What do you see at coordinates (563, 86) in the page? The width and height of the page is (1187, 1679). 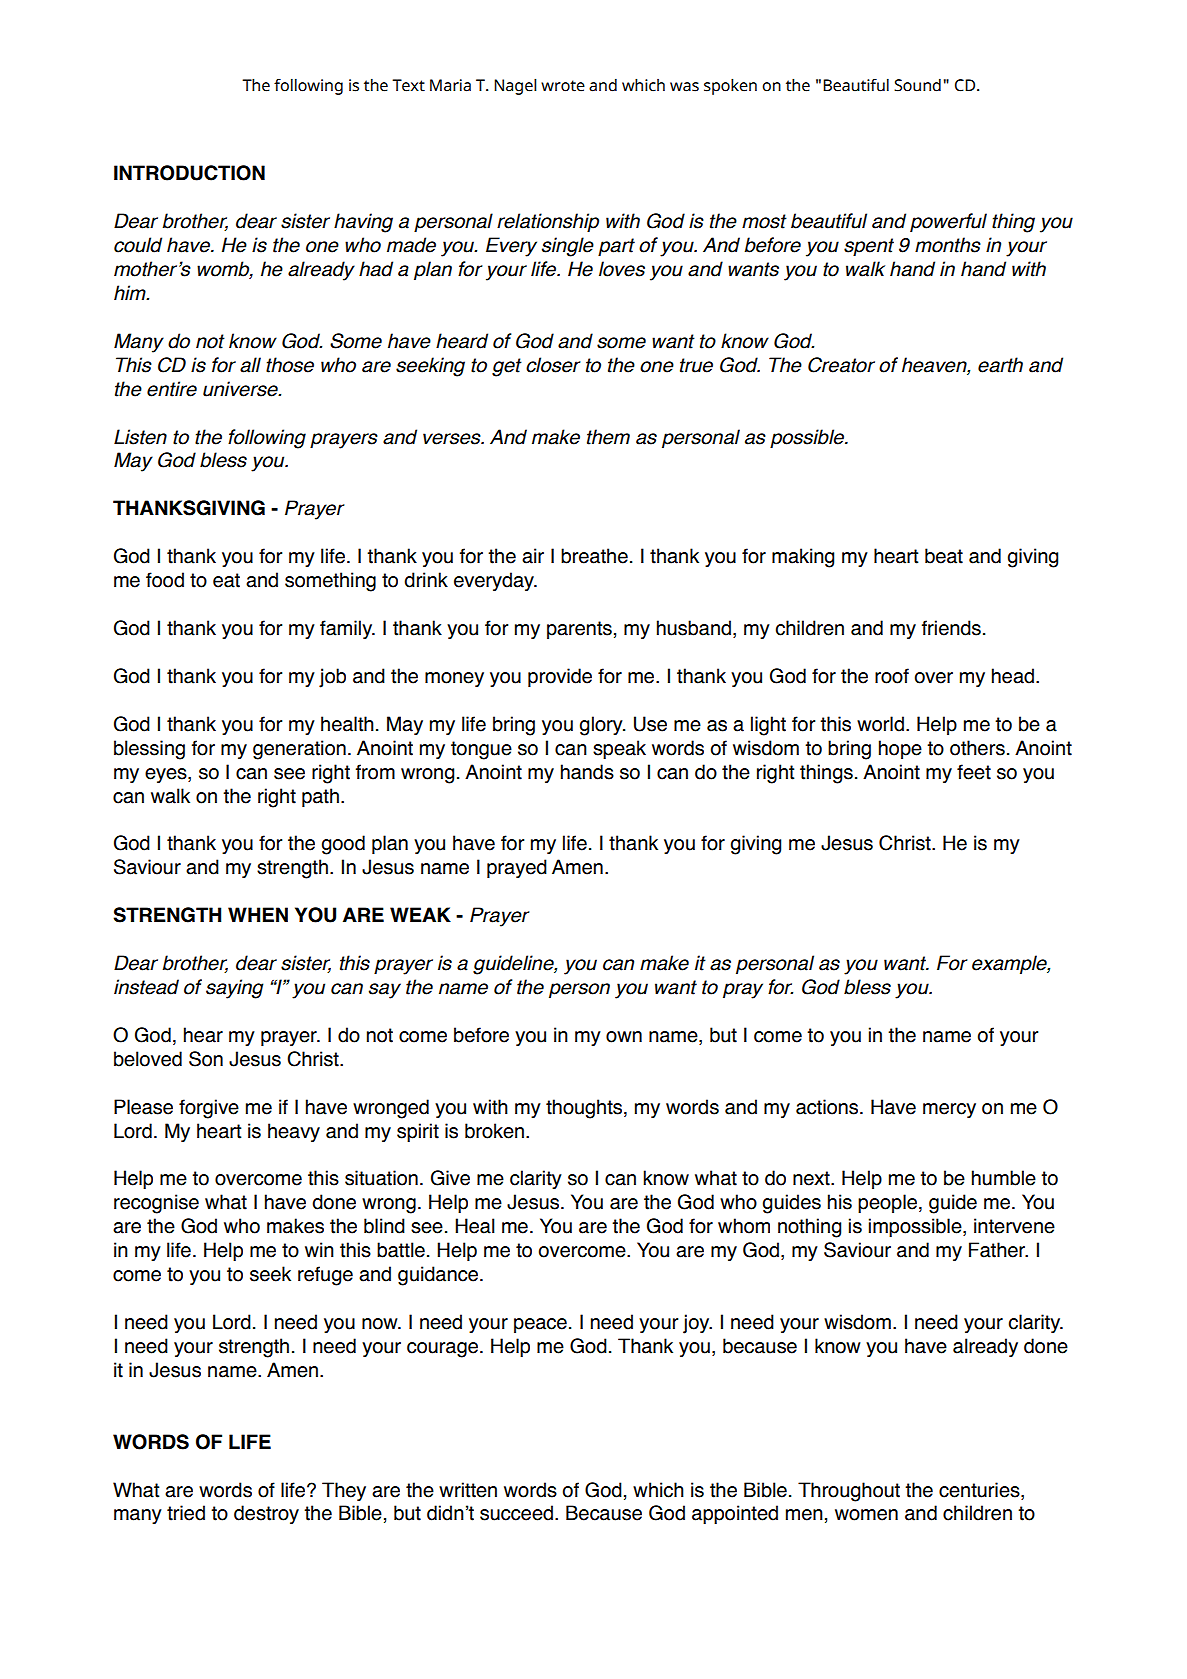 I see `wrote` at bounding box center [563, 86].
